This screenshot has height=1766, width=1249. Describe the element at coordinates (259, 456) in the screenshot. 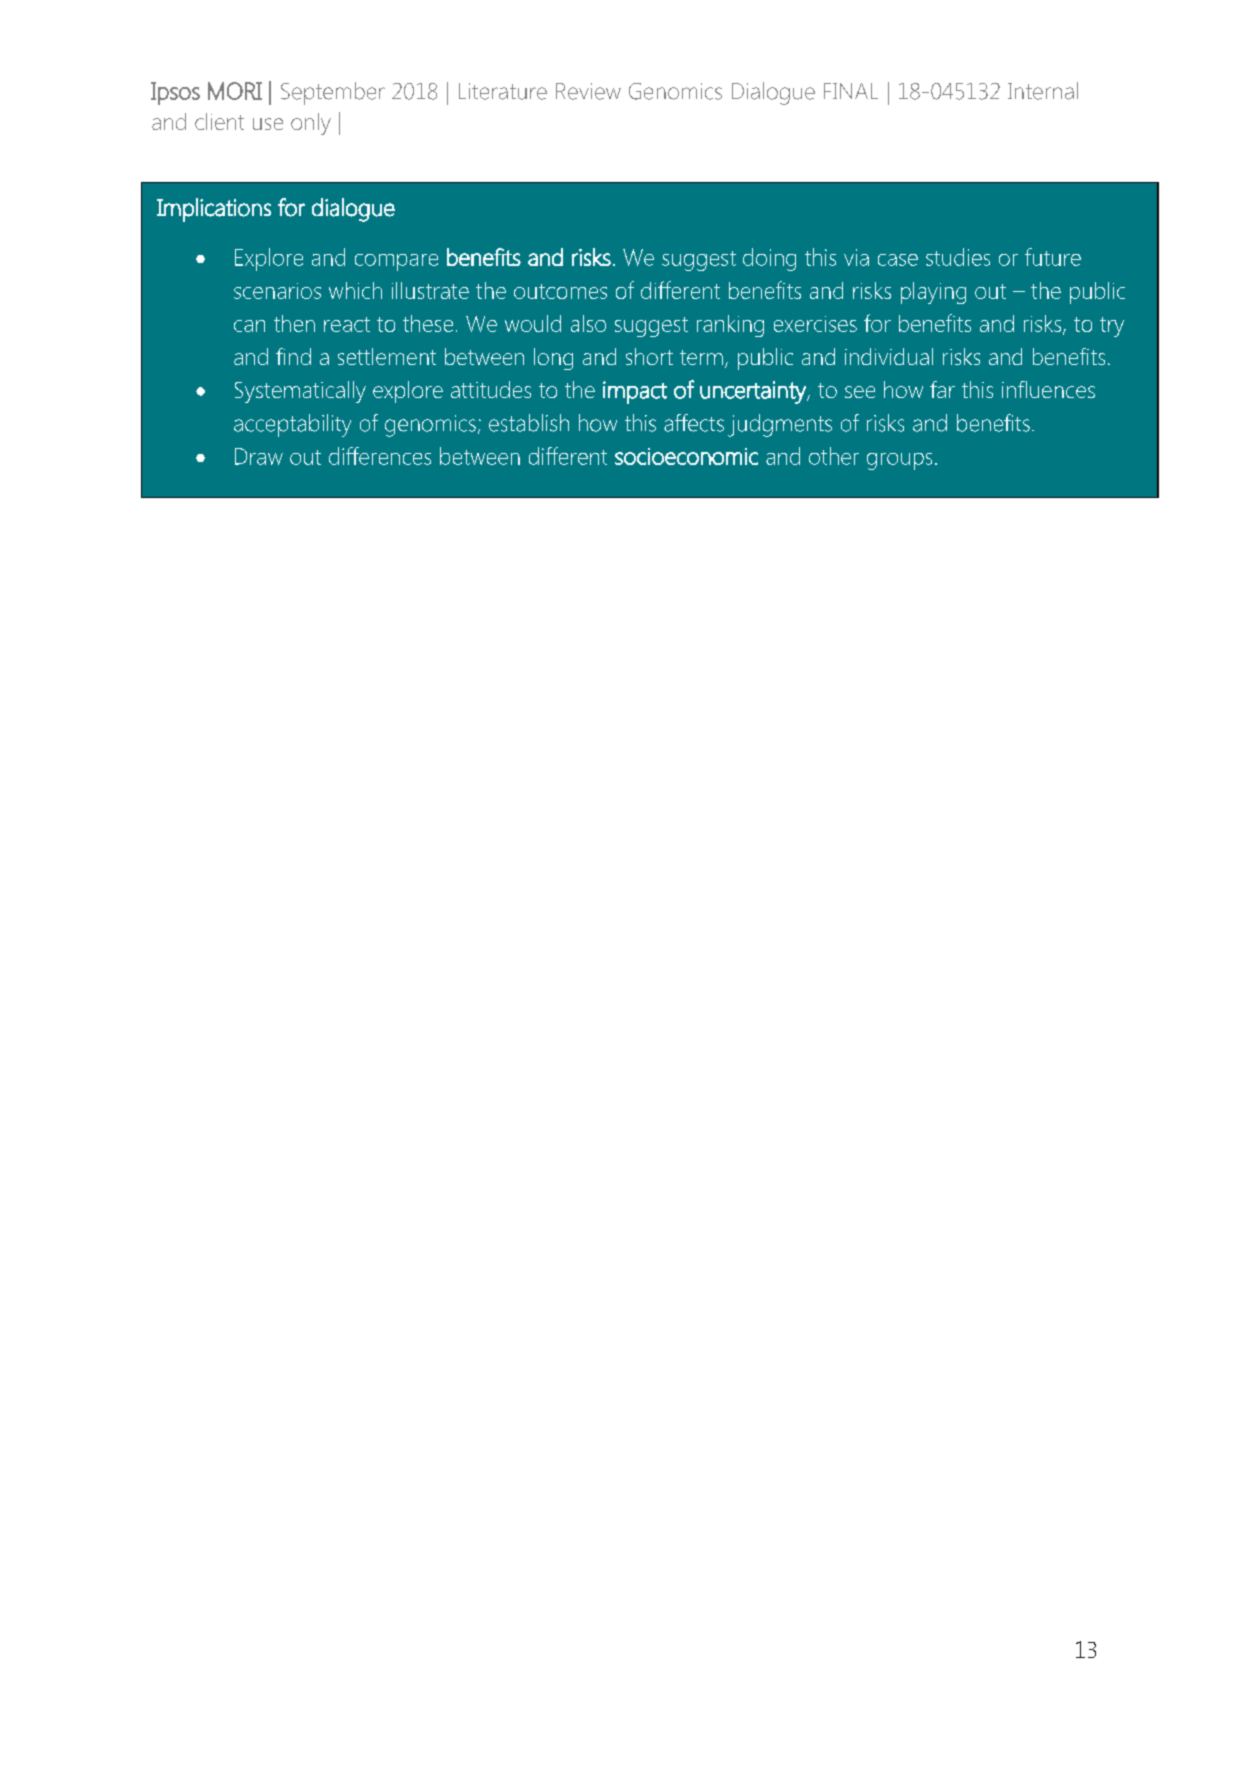

I see `Draw` at that location.
